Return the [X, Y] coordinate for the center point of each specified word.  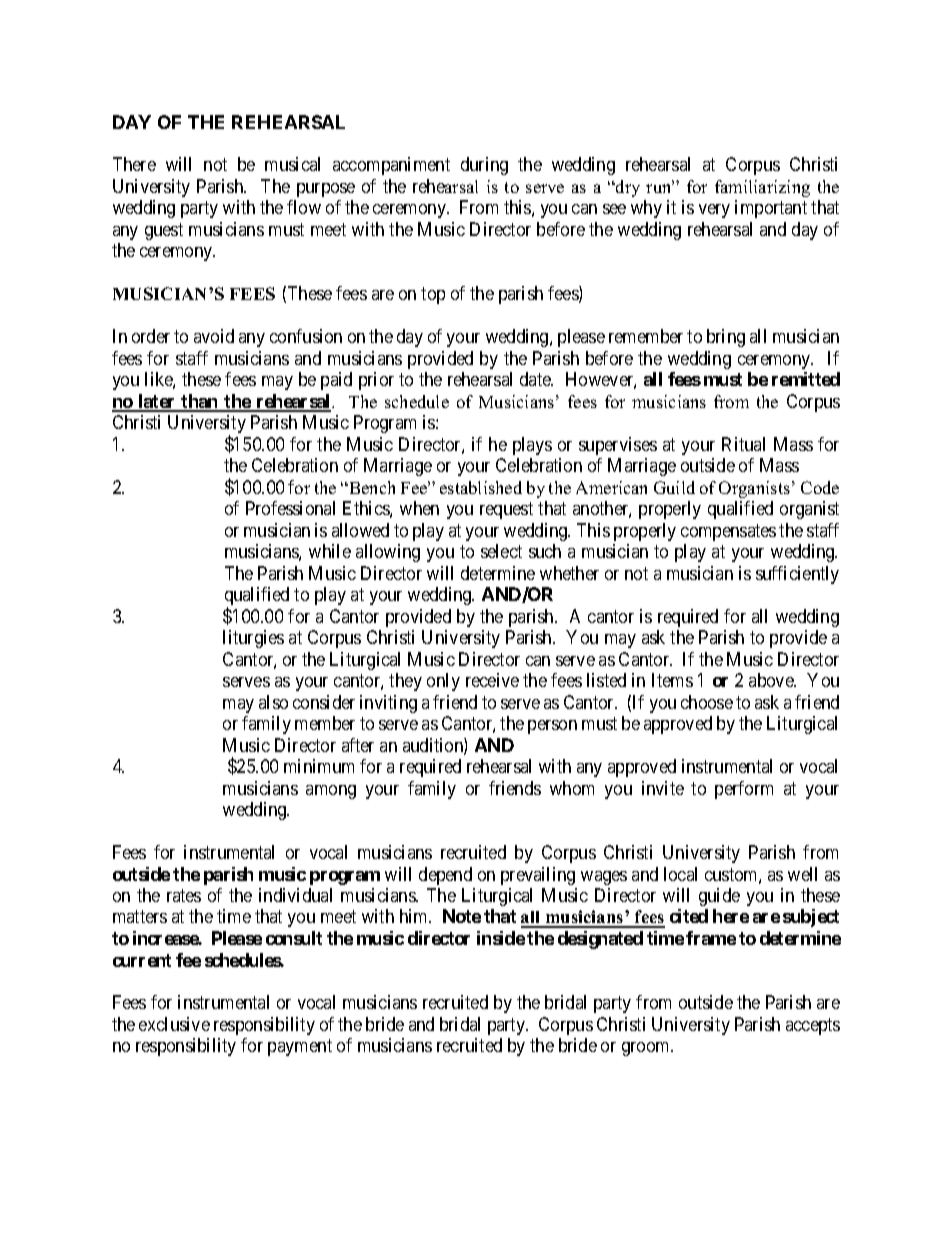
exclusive [174, 1024]
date [536, 379]
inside [501, 938]
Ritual [743, 444]
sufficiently [797, 575]
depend [445, 876]
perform [744, 790]
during [484, 166]
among [331, 792]
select [501, 551]
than [200, 402]
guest [164, 231]
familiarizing [762, 188]
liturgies [253, 639]
